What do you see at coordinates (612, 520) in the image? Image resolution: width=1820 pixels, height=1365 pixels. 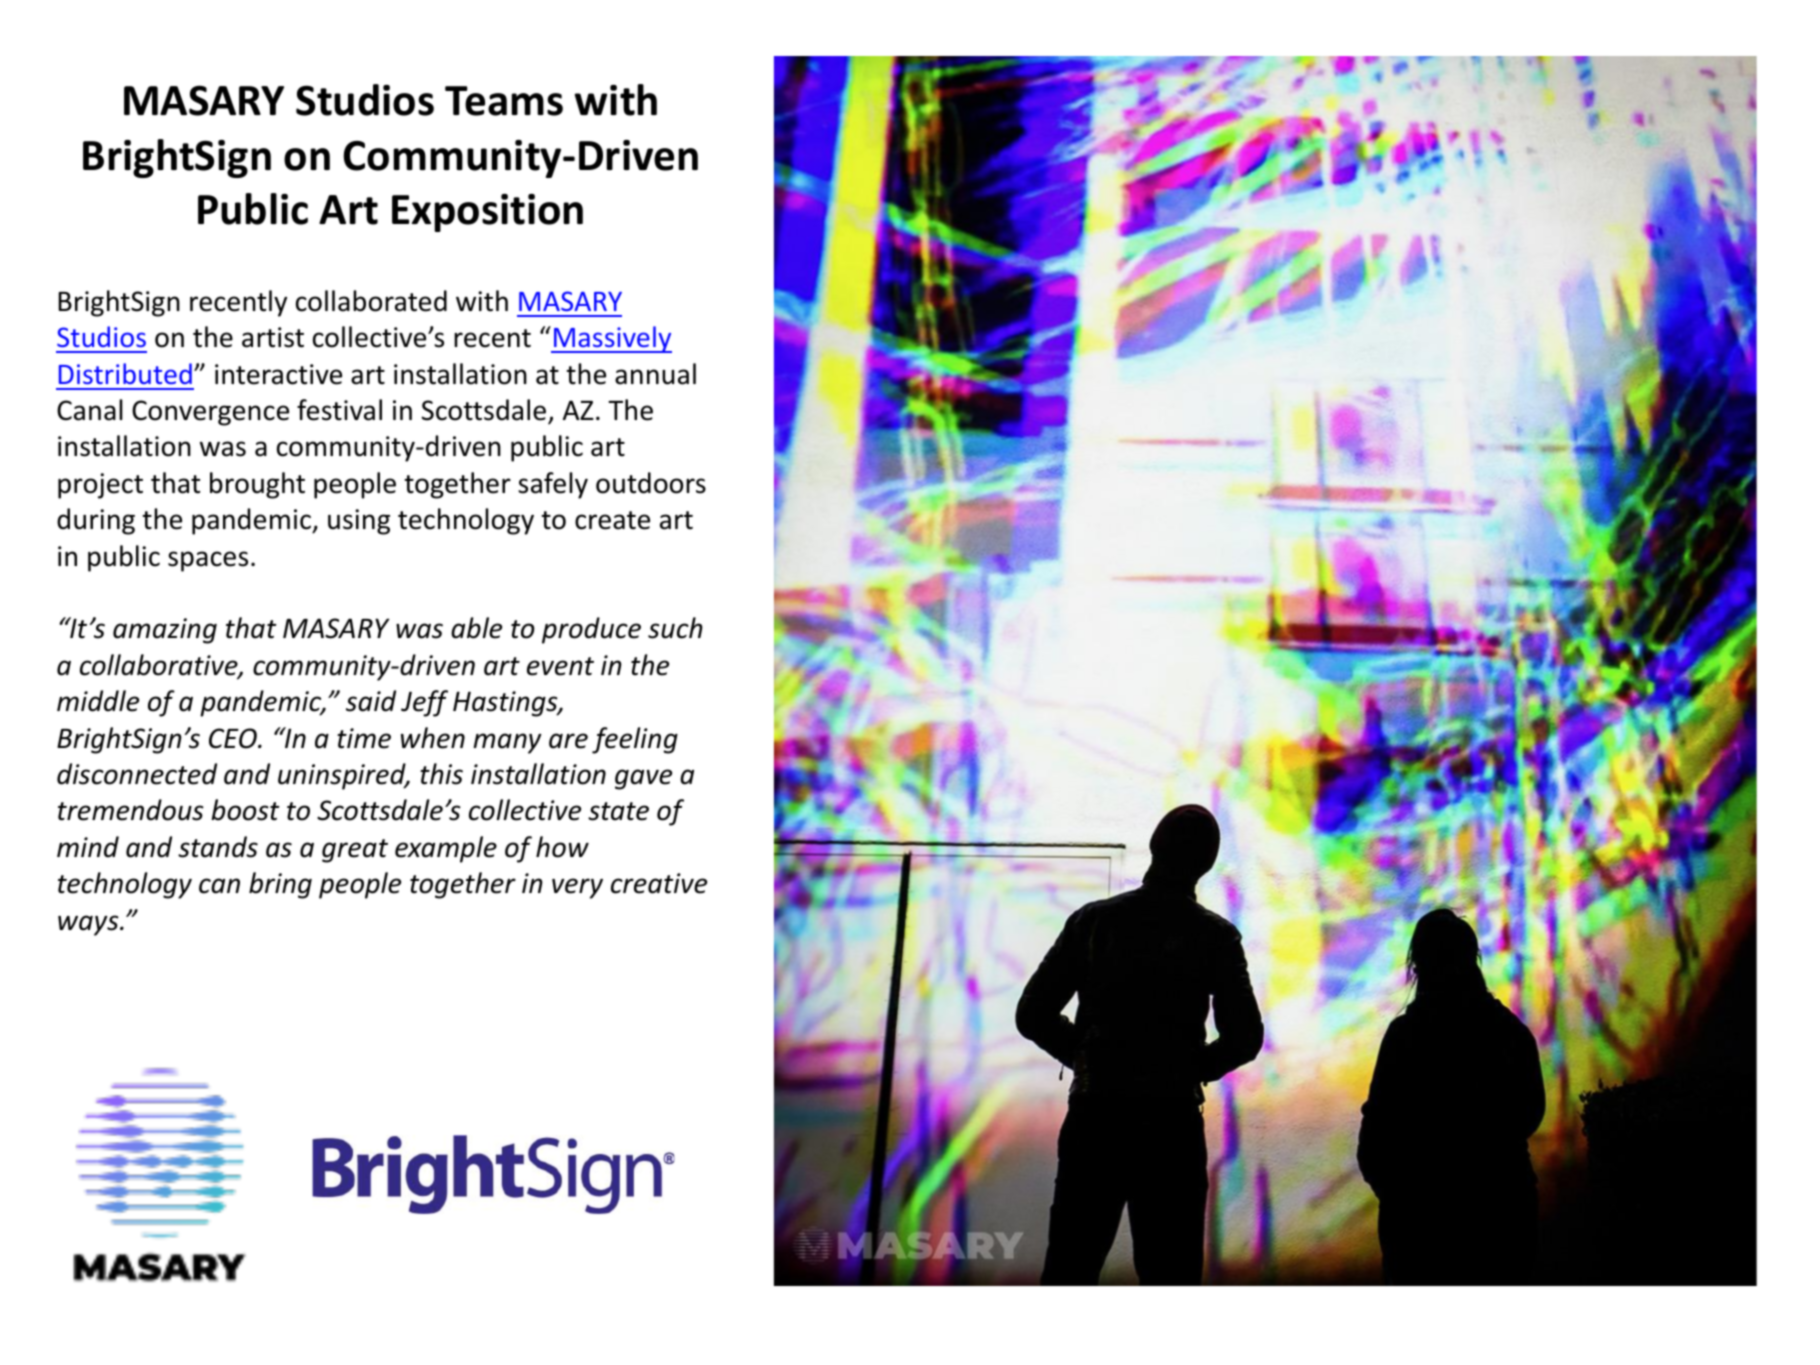 I see `create` at bounding box center [612, 520].
